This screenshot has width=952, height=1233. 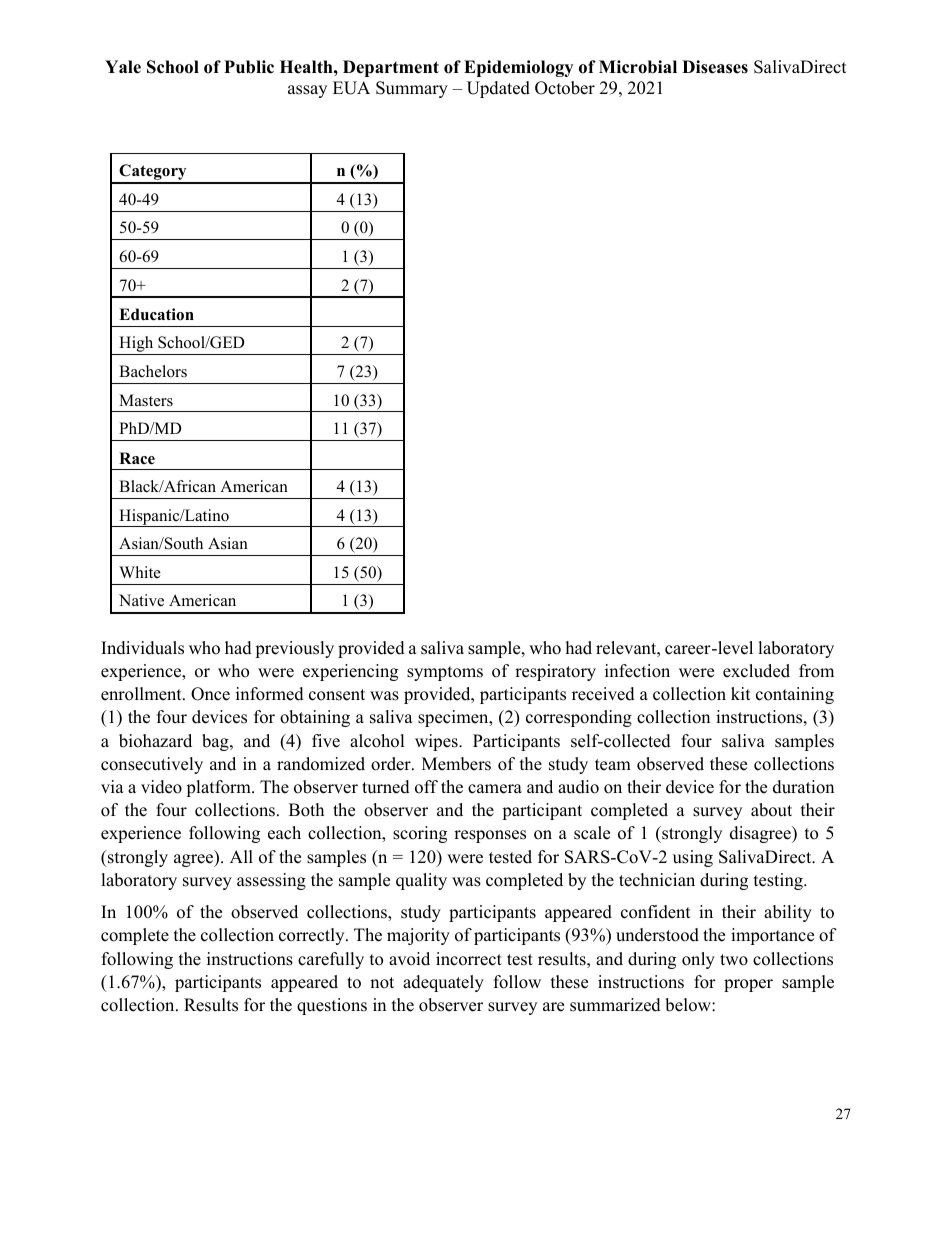 What do you see at coordinates (313, 936) in the screenshot?
I see `correctly` at bounding box center [313, 936].
